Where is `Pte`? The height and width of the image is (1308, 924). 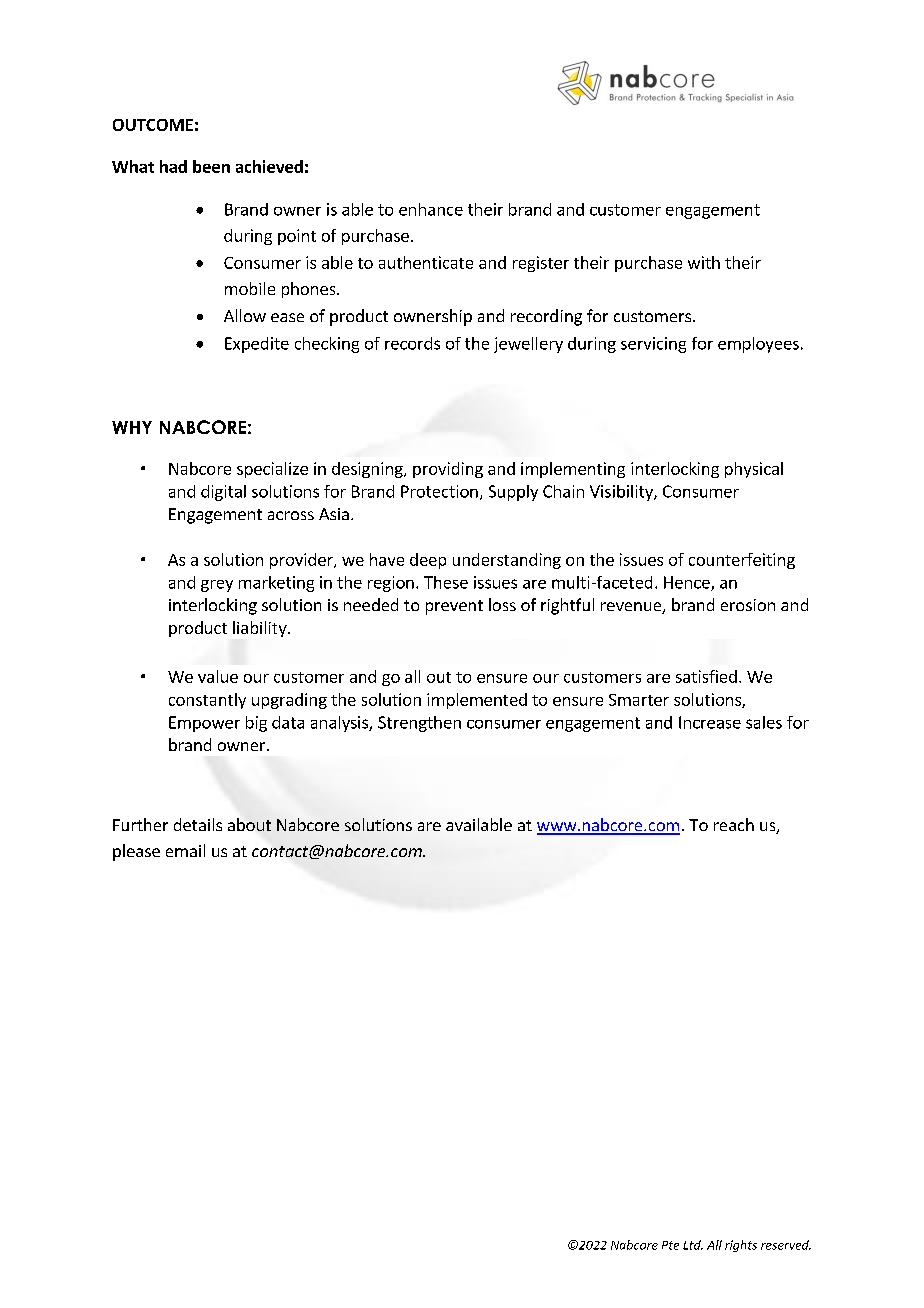
Pte is located at coordinates (670, 1245).
